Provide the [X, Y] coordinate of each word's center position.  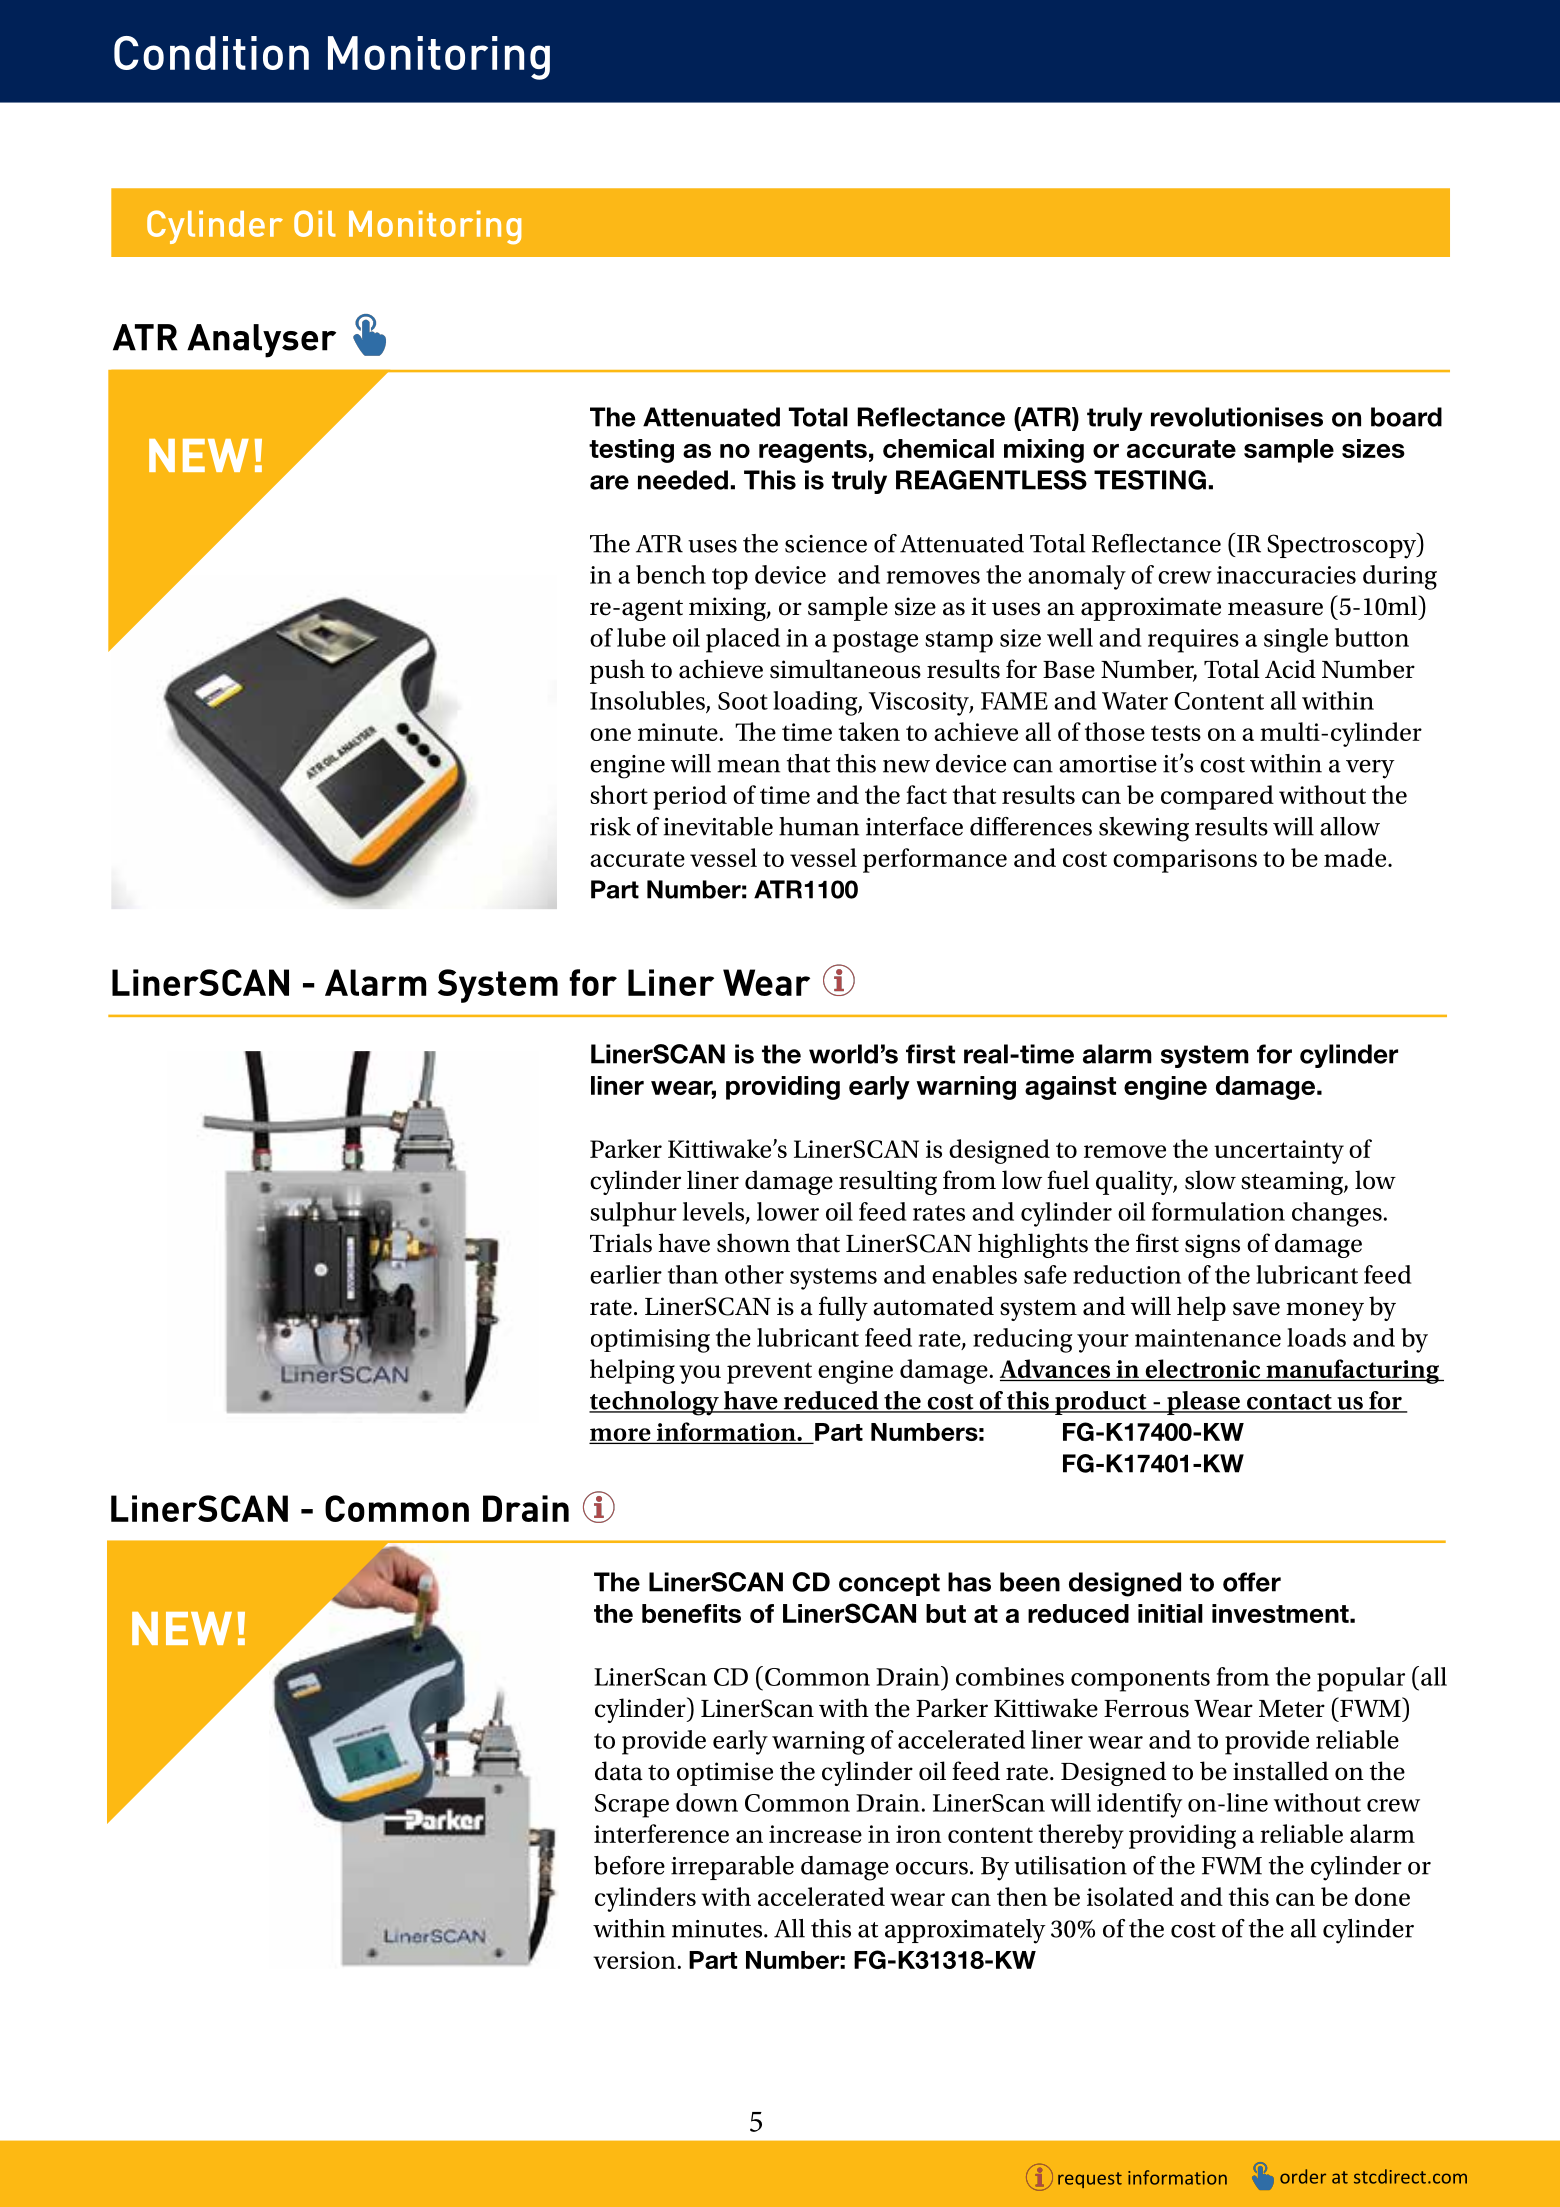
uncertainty [1279, 1152]
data [619, 1771]
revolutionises [1237, 417]
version [635, 1960]
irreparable [732, 1868]
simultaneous [845, 669]
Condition [211, 53]
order [1303, 2176]
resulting [888, 1182]
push [617, 671]
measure [1275, 609]
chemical [938, 448]
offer [1252, 1582]
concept [889, 1584]
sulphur [633, 1214]
